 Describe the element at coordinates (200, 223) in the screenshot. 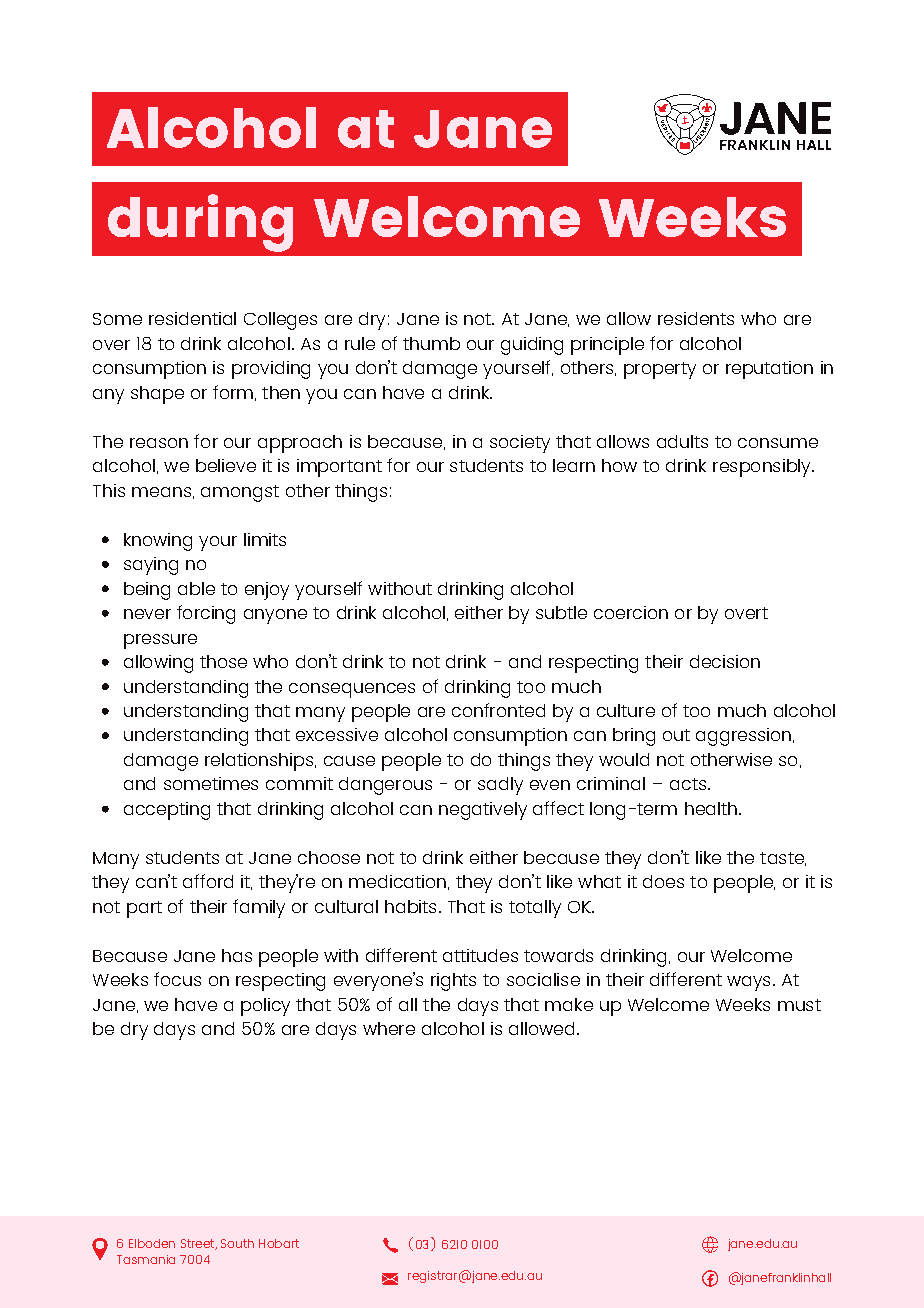

I see `during` at that location.
